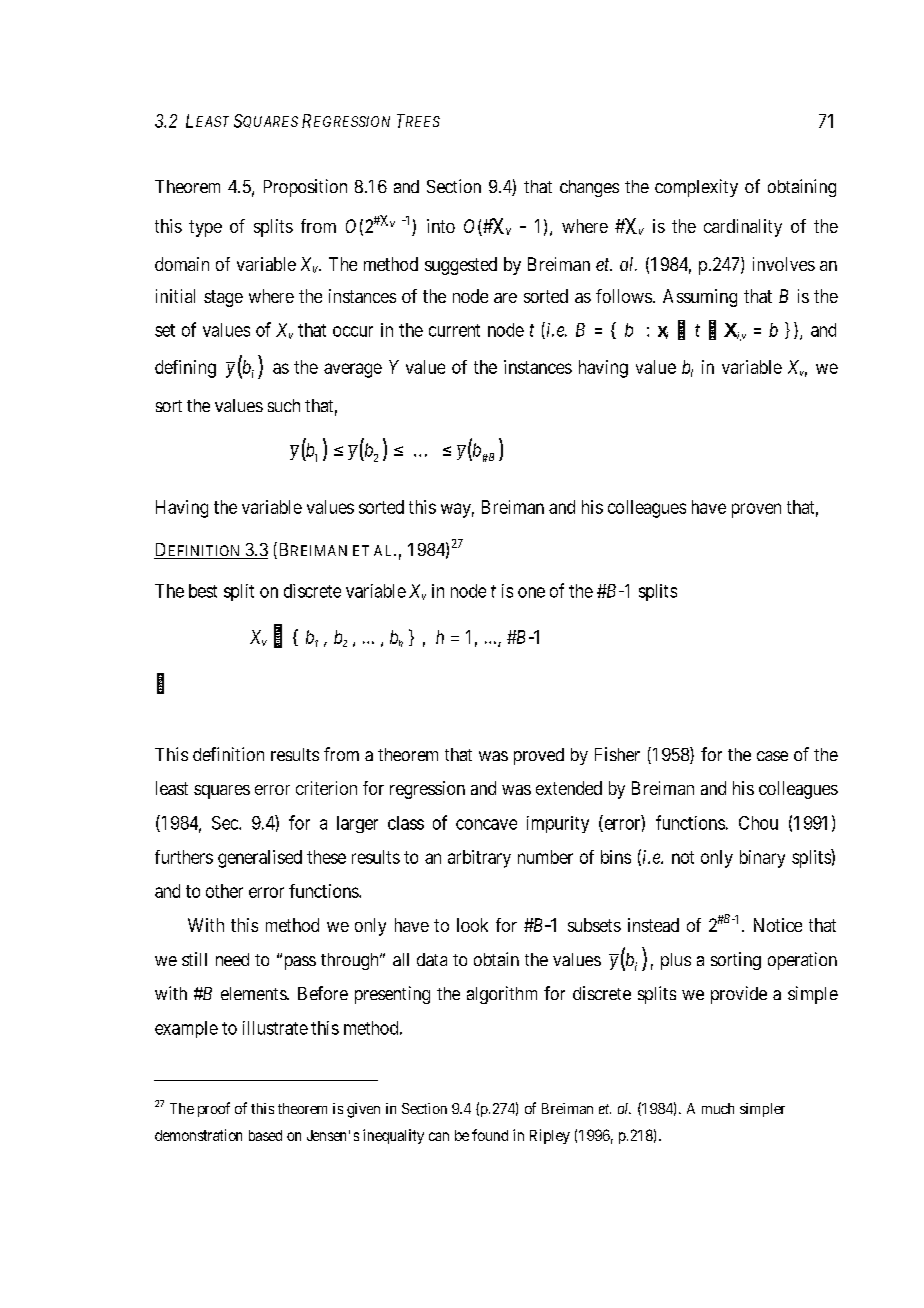  Describe the element at coordinates (762, 859) in the document. I see `binary` at that location.
